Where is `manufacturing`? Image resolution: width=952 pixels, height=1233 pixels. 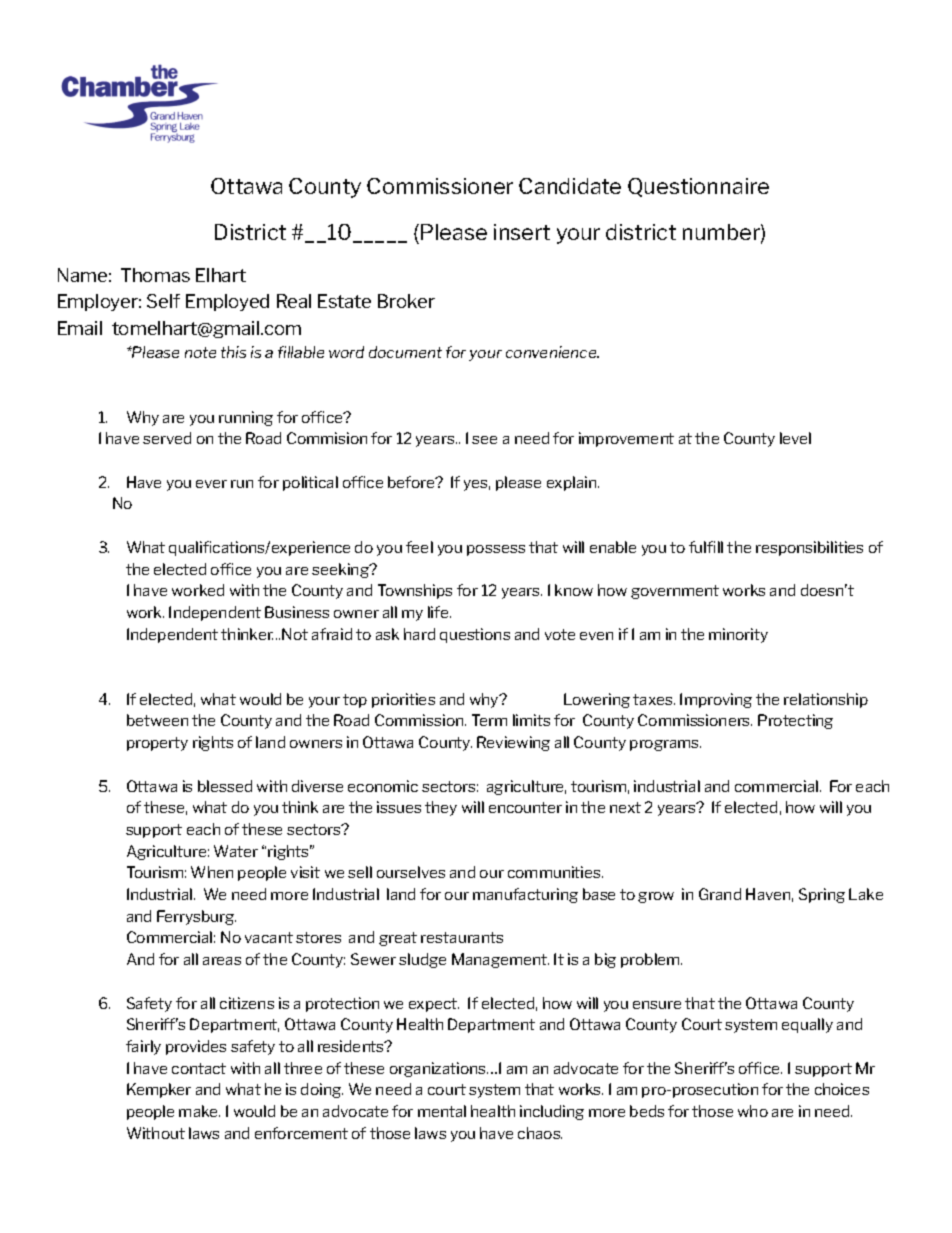
manufacturing is located at coordinates (525, 895).
